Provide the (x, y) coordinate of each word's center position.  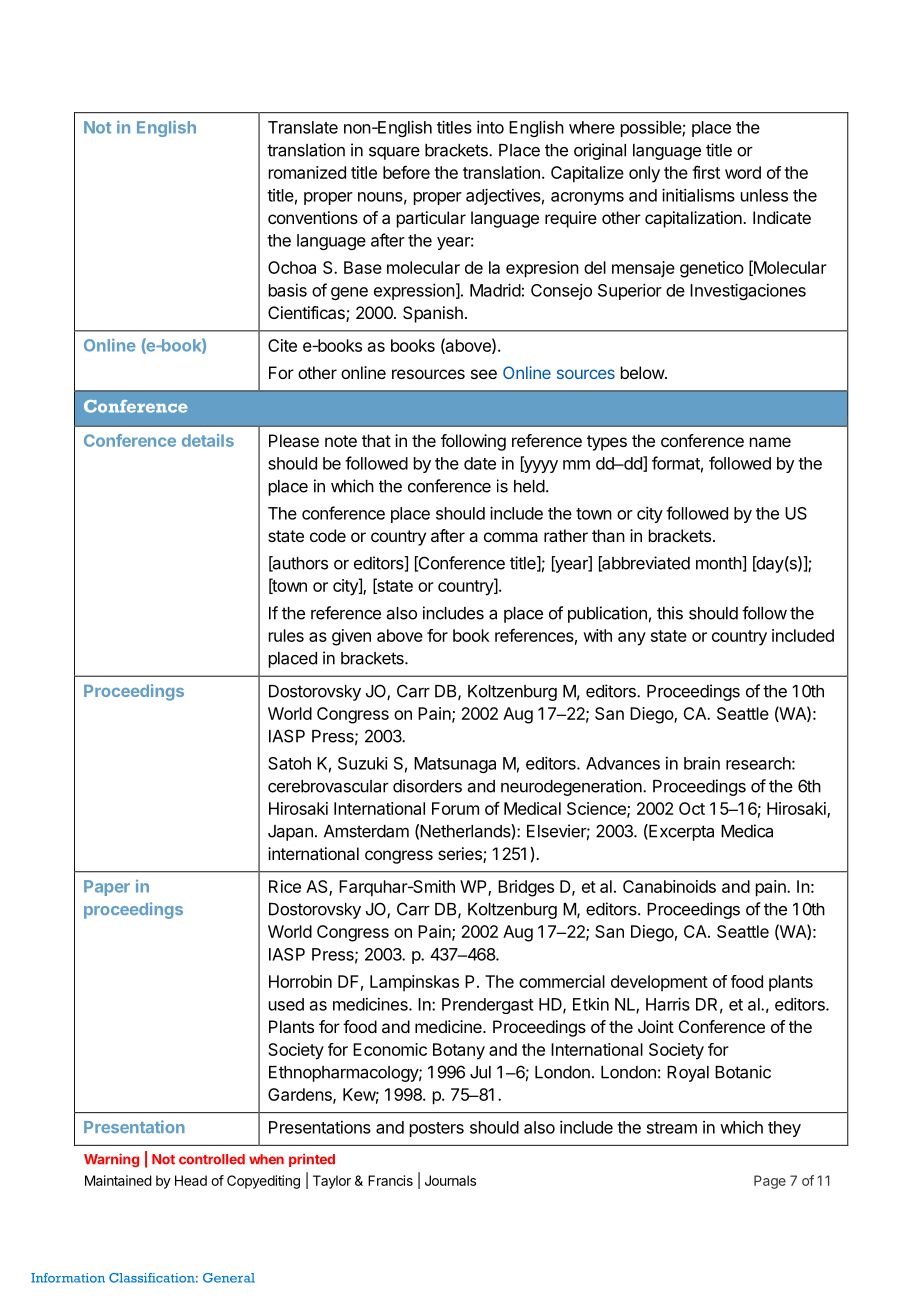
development (659, 983)
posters (437, 1129)
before (406, 172)
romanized (307, 172)
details (208, 440)
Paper (107, 888)
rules (286, 635)
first (706, 172)
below (643, 372)
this (670, 613)
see (484, 374)
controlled (212, 1159)
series (461, 855)
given (351, 637)
